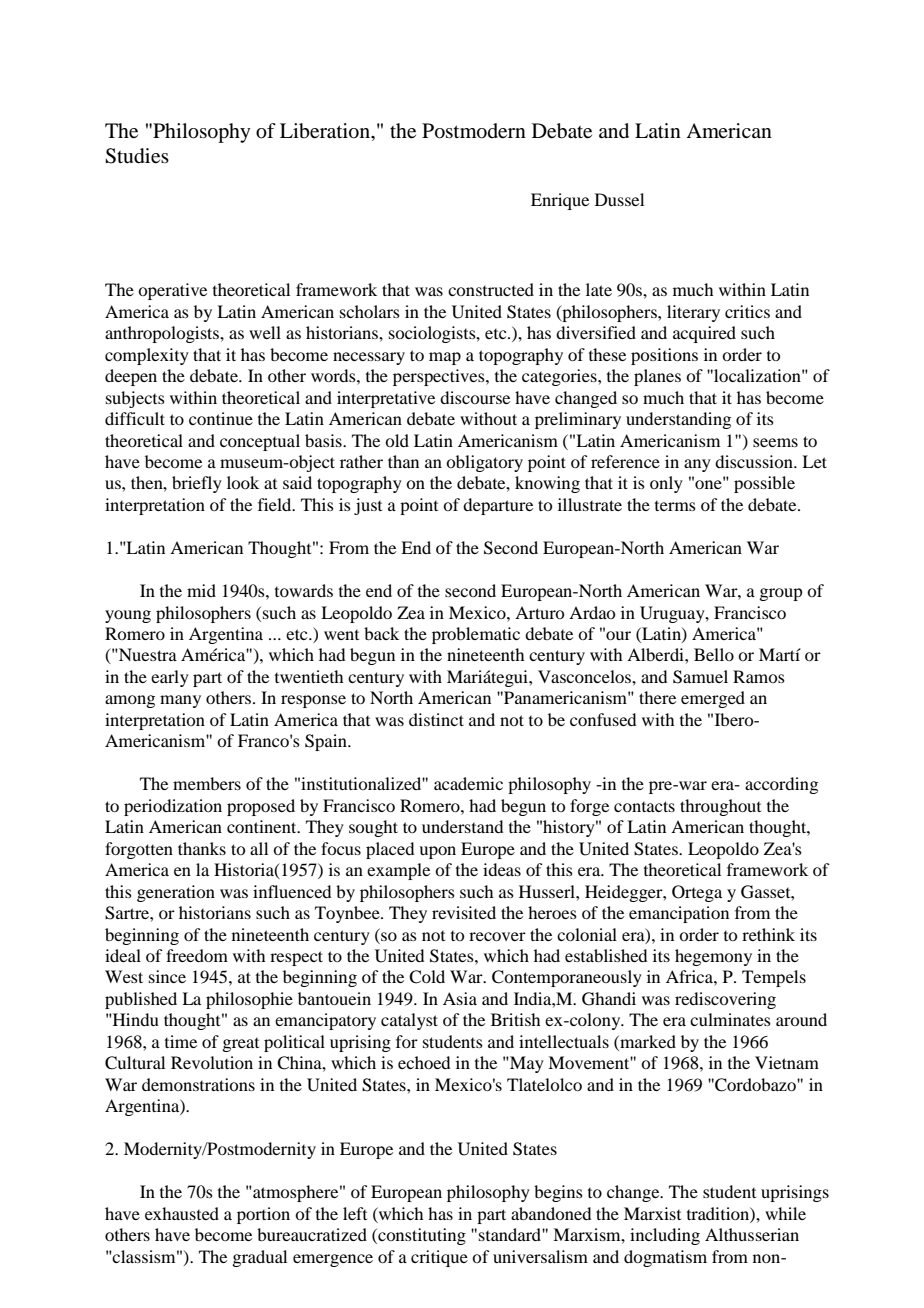 The height and width of the page is (1308, 924). What do you see at coordinates (785, 1213) in the page?
I see `while` at bounding box center [785, 1213].
